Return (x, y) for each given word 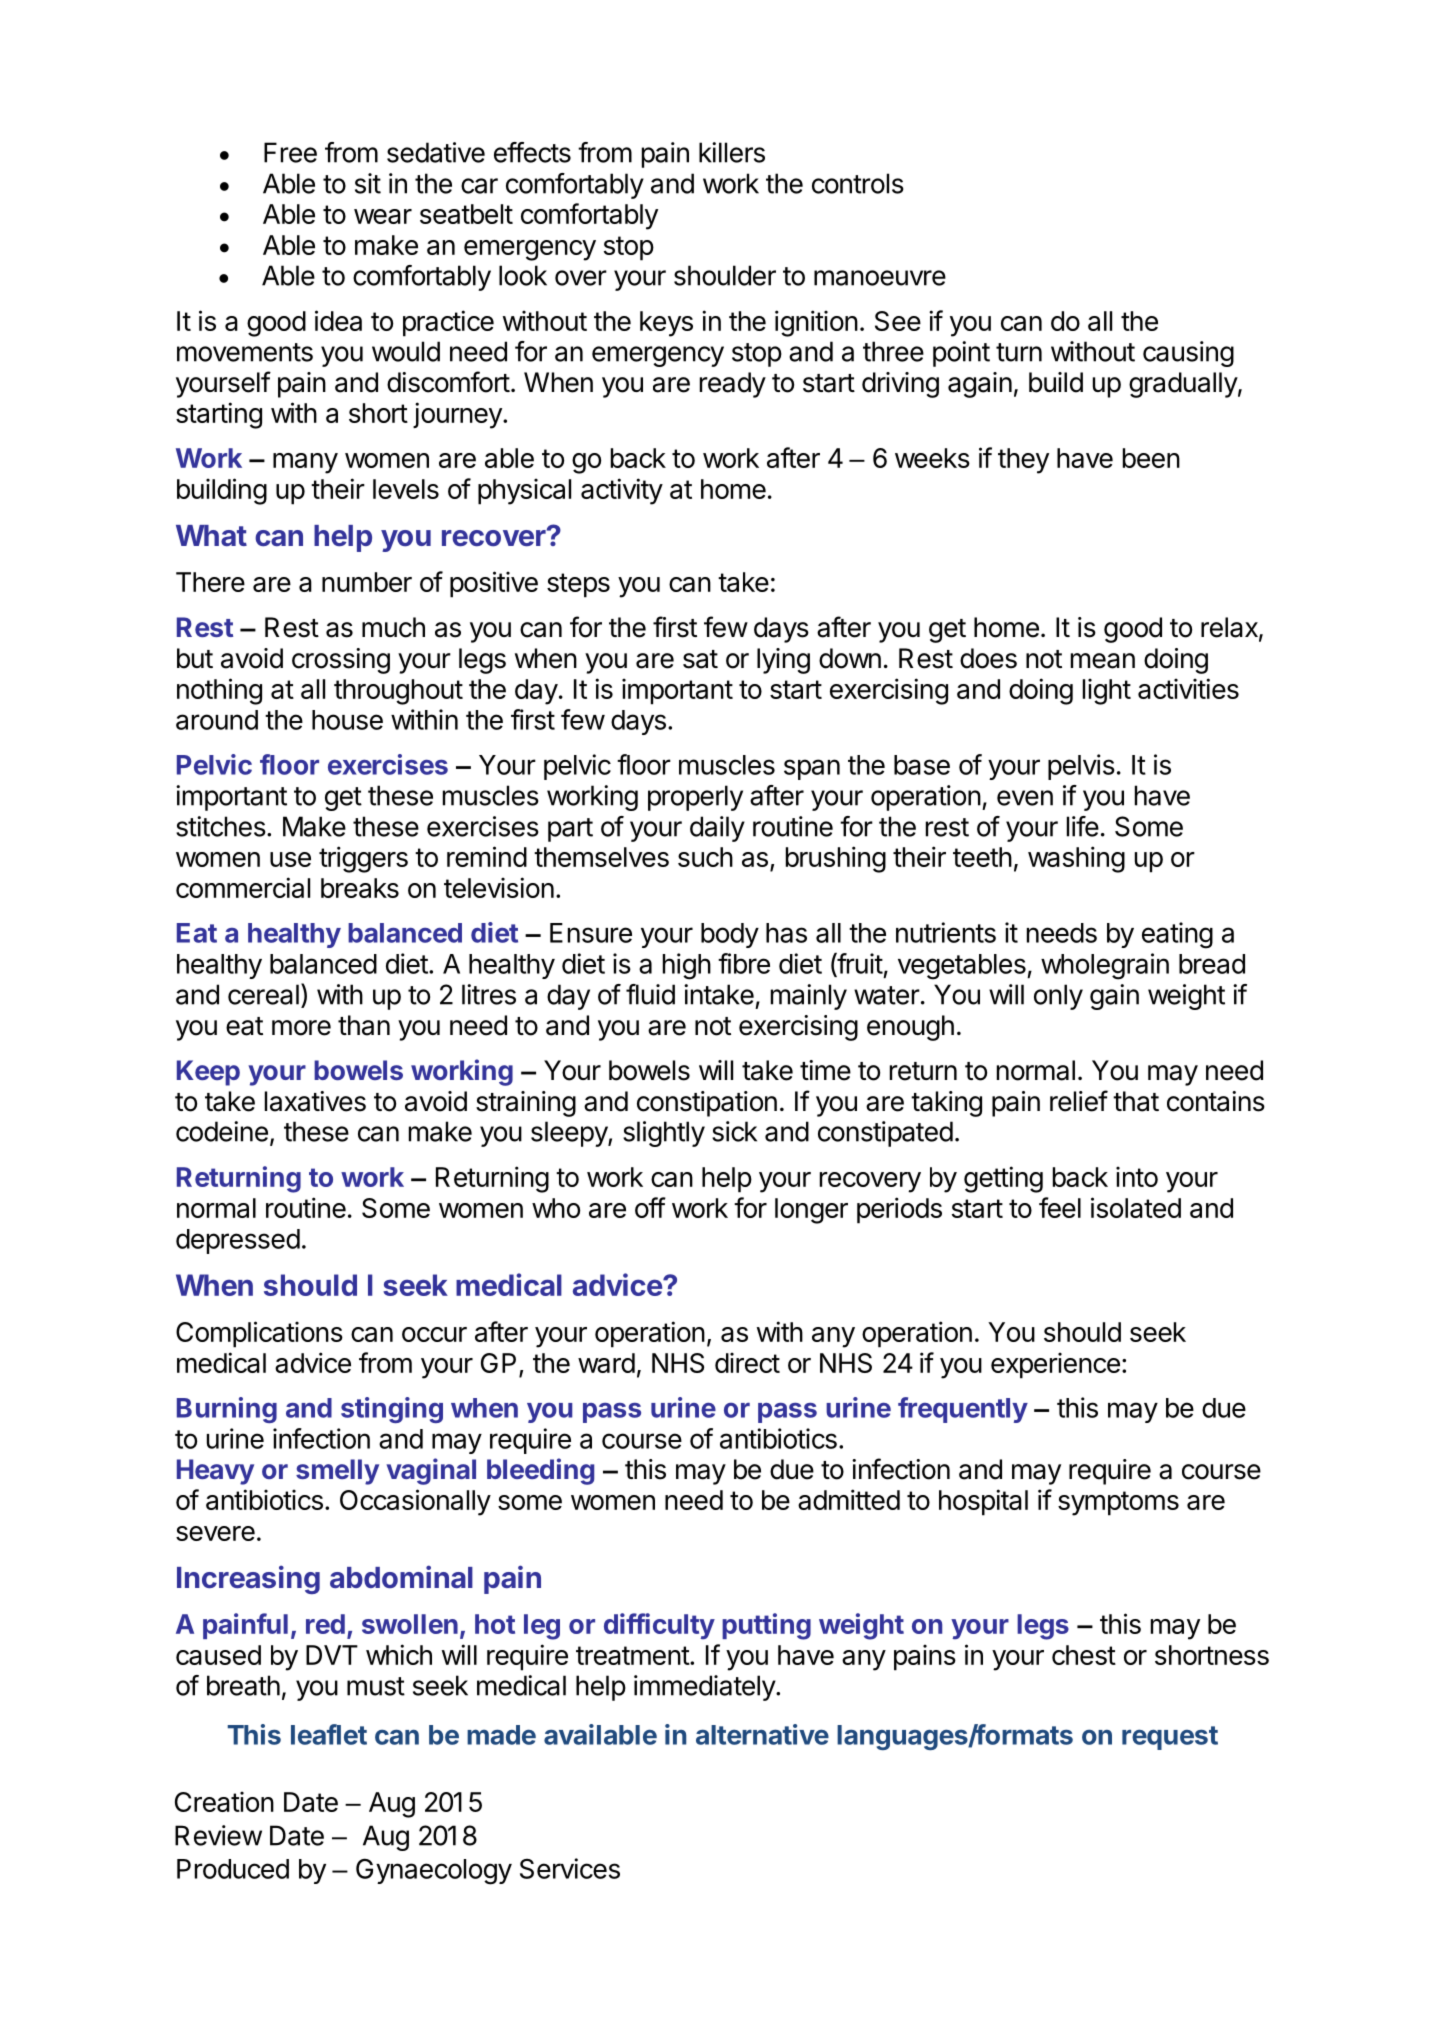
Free (290, 152)
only (1058, 997)
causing (1188, 354)
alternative (762, 1734)
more (301, 1028)
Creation (224, 1801)
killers (732, 152)
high (687, 966)
